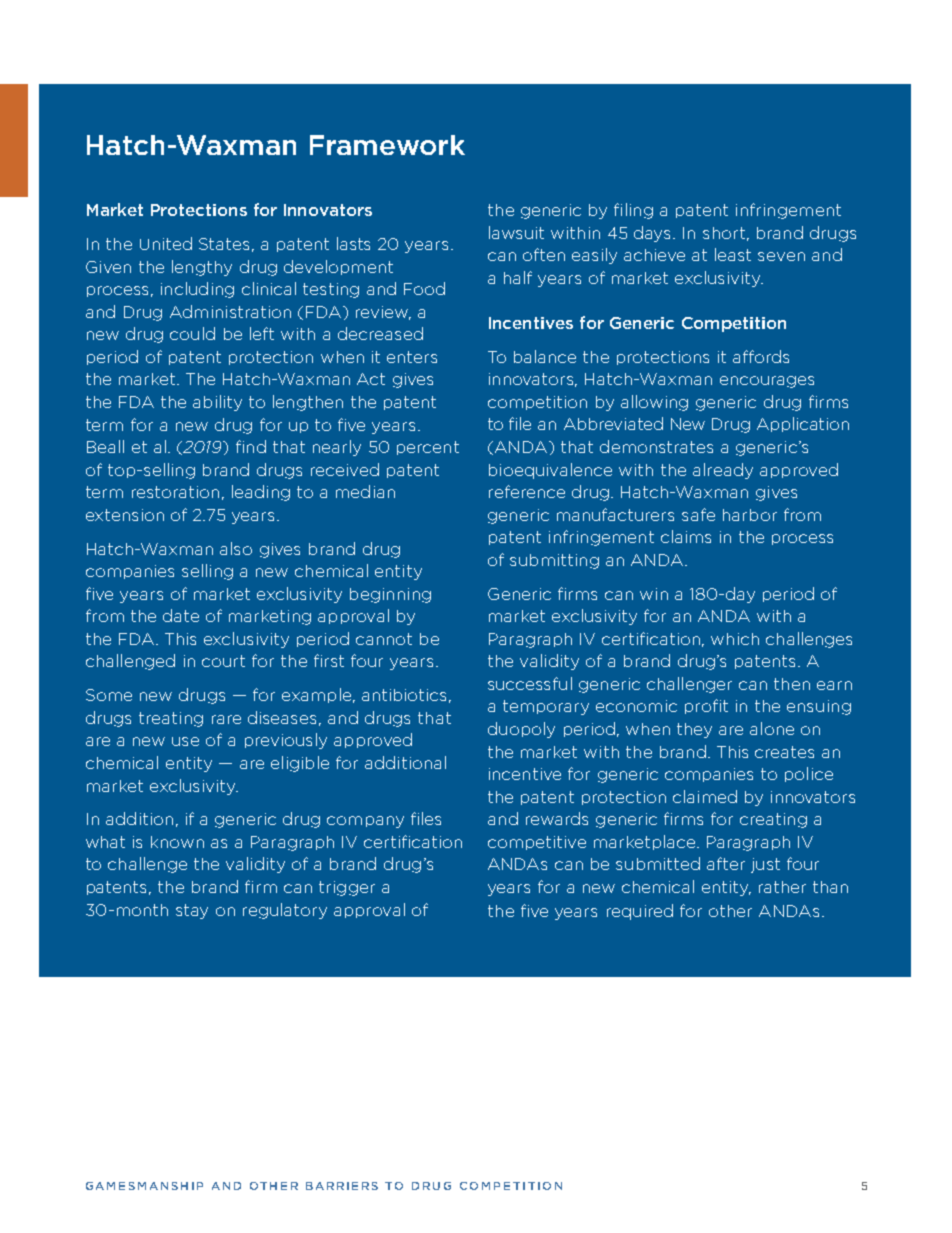  What do you see at coordinates (387, 145) in the page?
I see `Framework` at bounding box center [387, 145].
